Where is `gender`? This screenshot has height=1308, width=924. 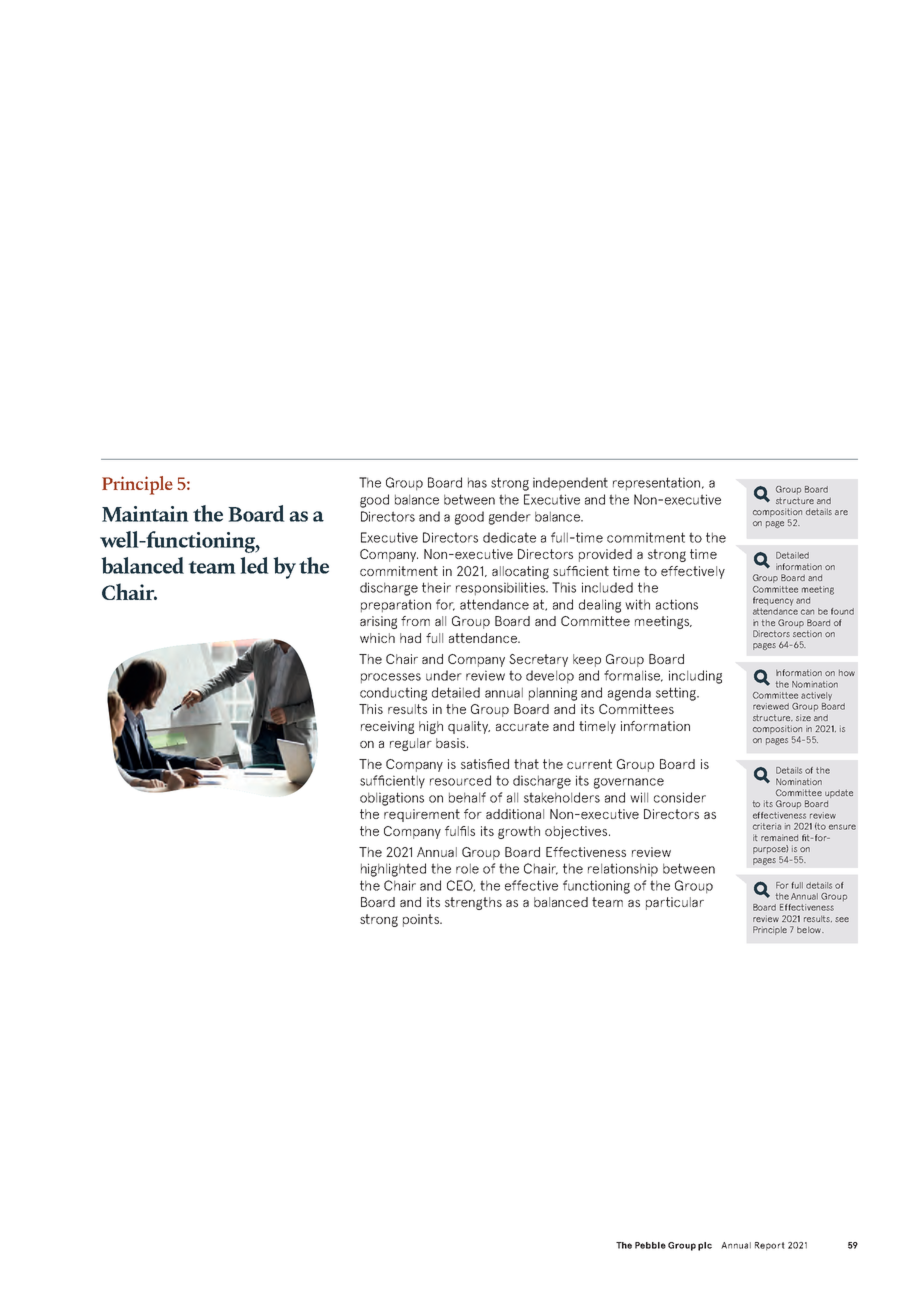 gender is located at coordinates (510, 518).
